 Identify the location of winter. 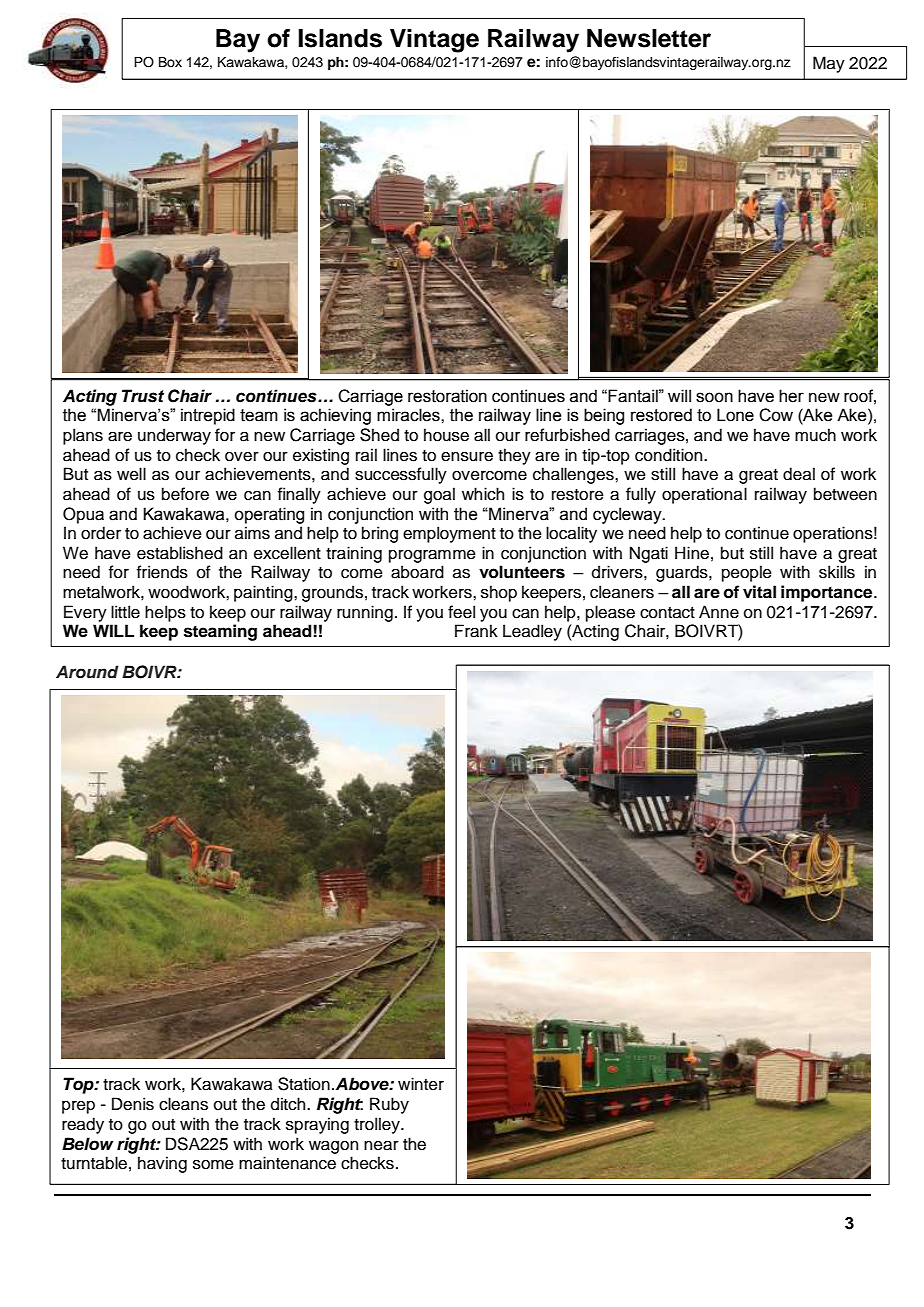
(421, 1084).
